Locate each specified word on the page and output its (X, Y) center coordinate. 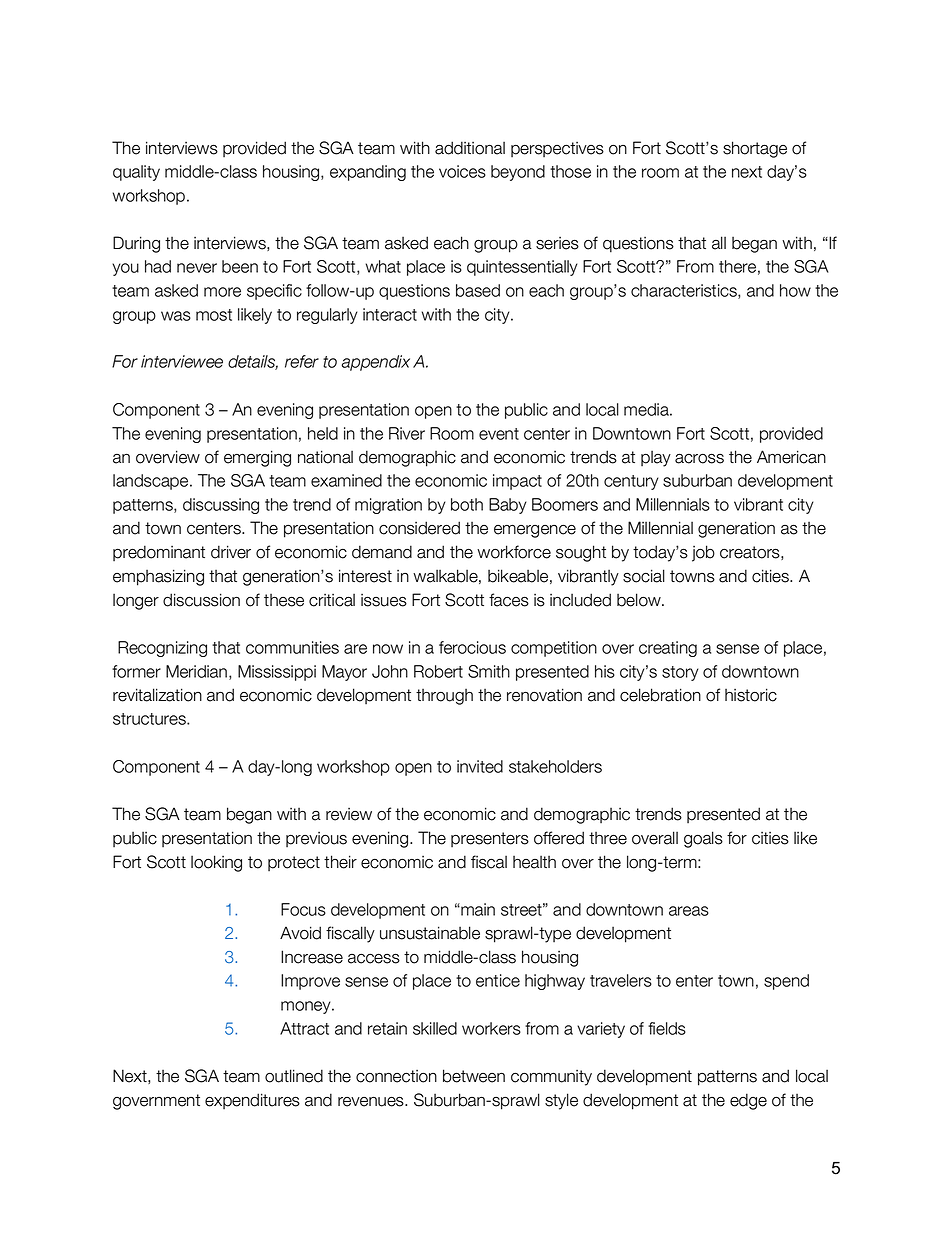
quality (136, 173)
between (474, 1076)
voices (462, 171)
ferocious (472, 647)
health (534, 862)
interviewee (182, 361)
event (499, 434)
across (699, 458)
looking (216, 863)
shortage (755, 149)
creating (668, 649)
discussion (201, 600)
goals (703, 839)
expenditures (252, 1101)
